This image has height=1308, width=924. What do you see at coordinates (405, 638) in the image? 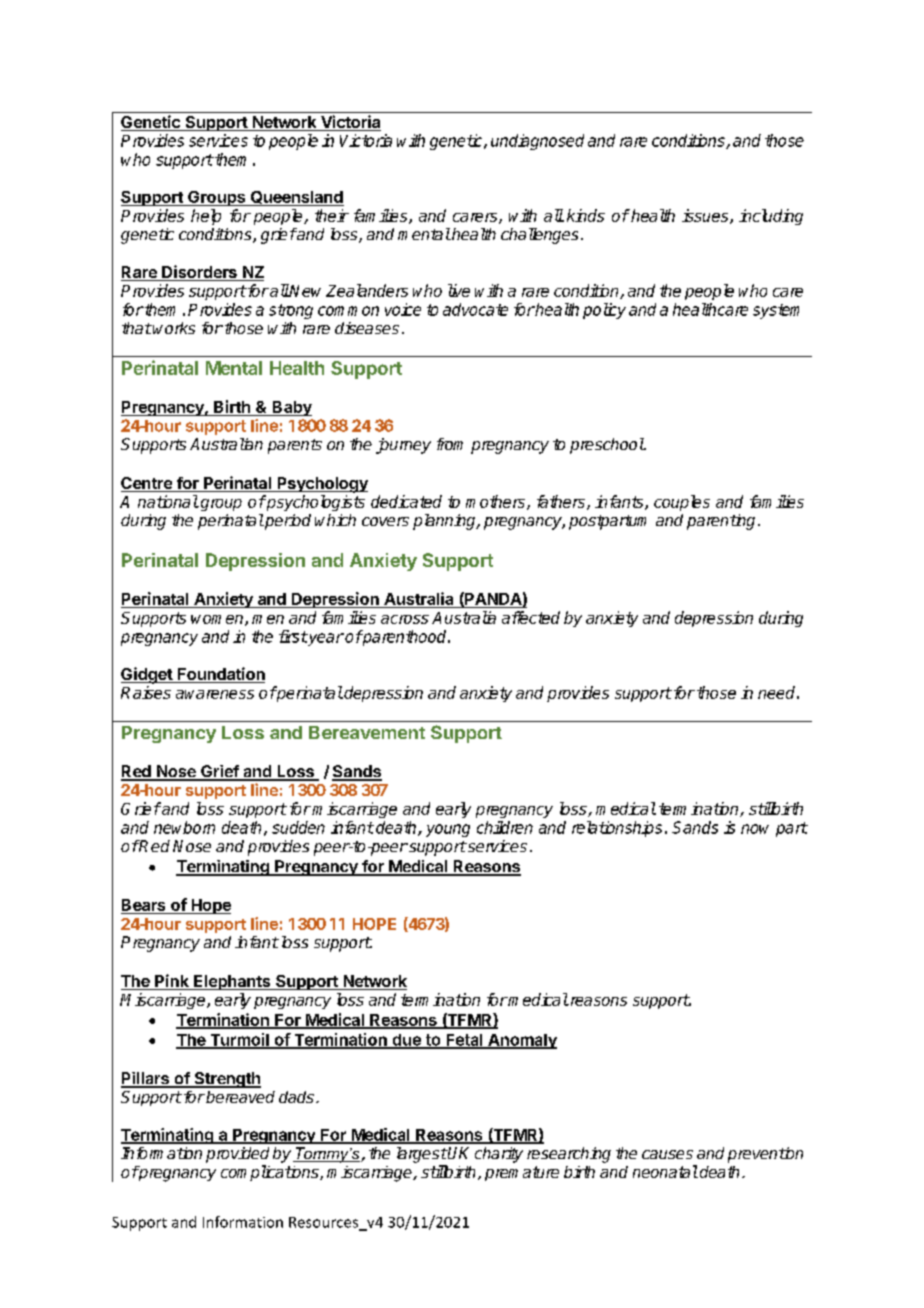
I see `parenthood` at bounding box center [405, 638].
